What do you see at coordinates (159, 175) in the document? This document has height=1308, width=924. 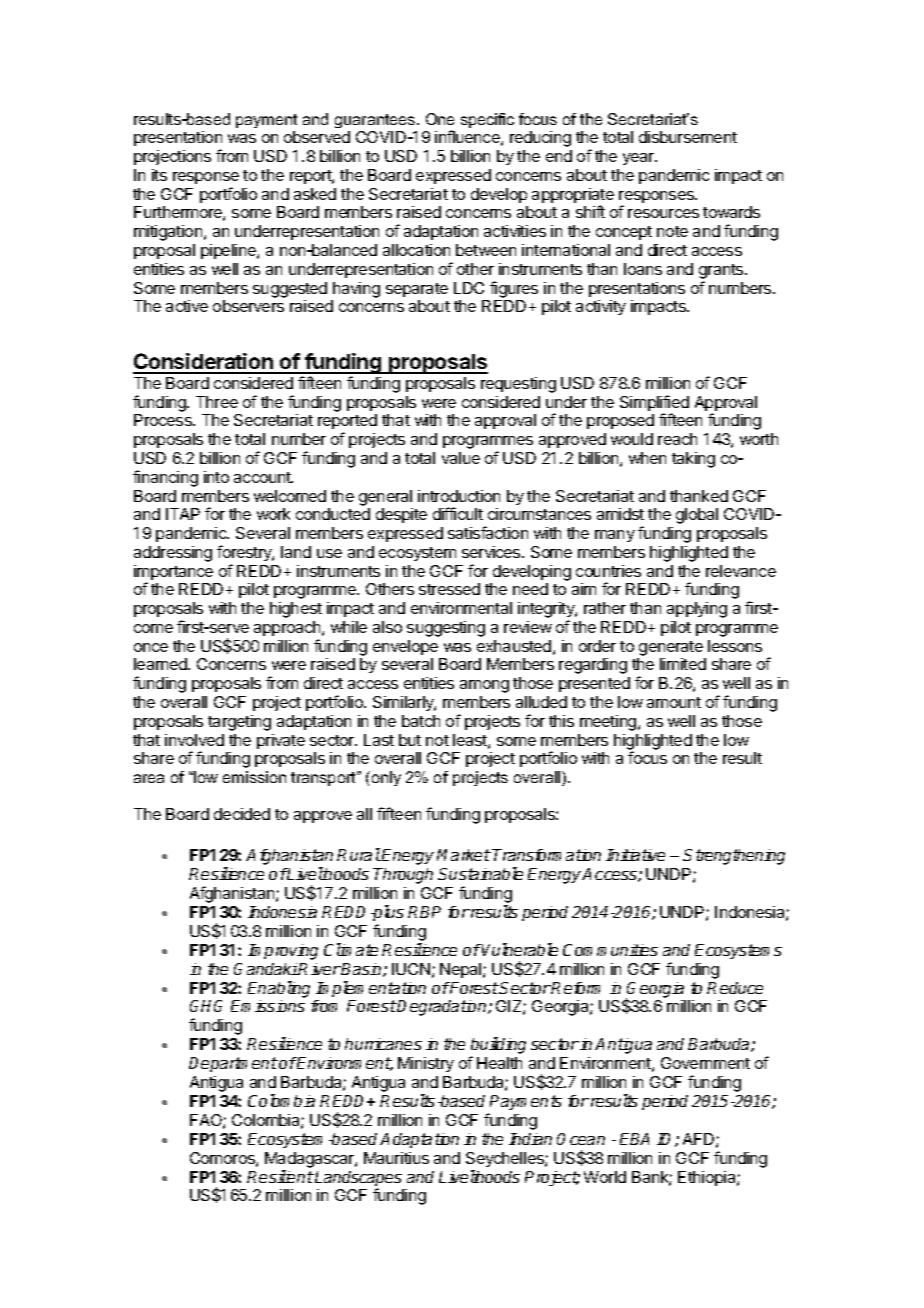 I see `its` at bounding box center [159, 175].
